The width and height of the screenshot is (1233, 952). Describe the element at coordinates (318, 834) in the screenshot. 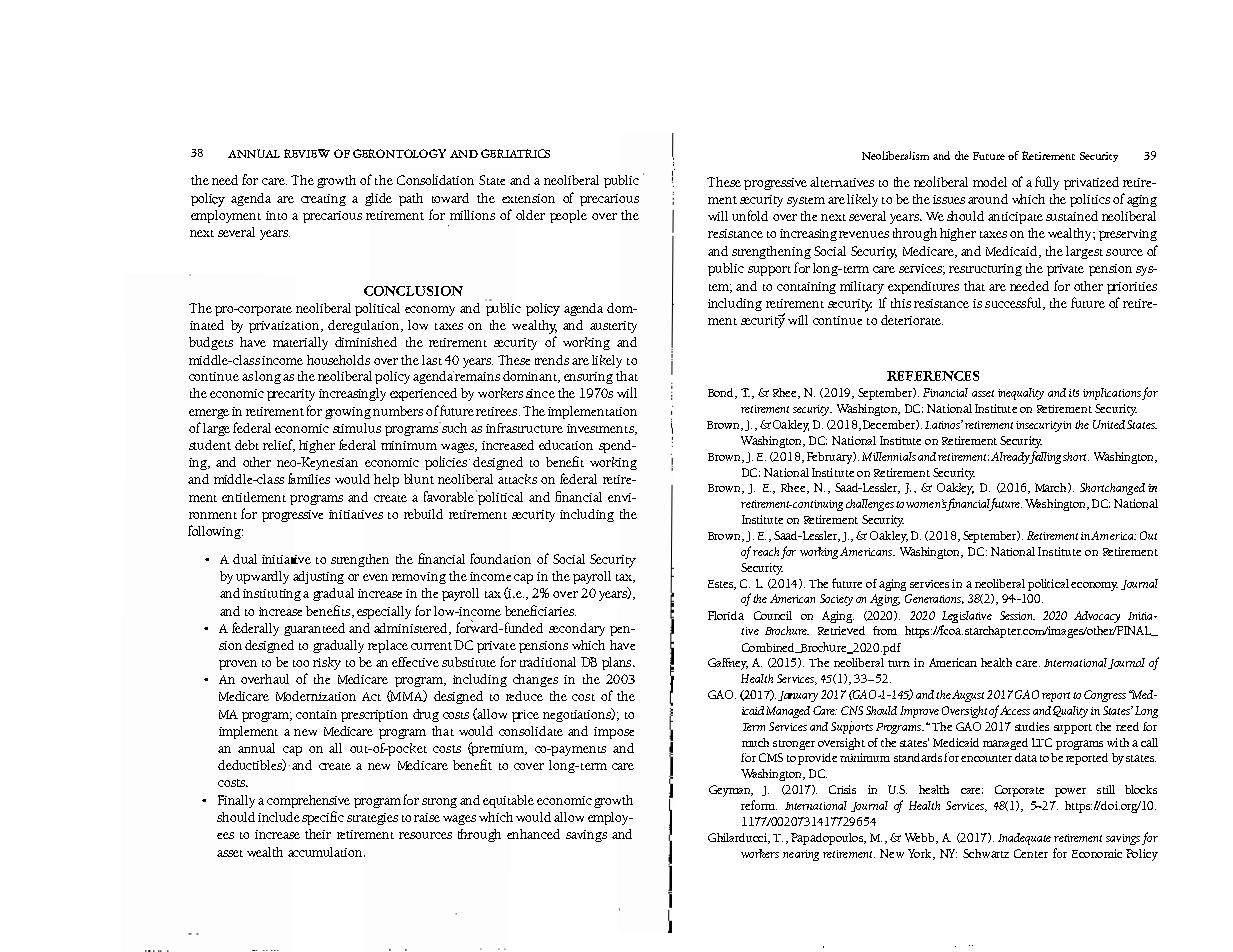

I see `their` at that location.
